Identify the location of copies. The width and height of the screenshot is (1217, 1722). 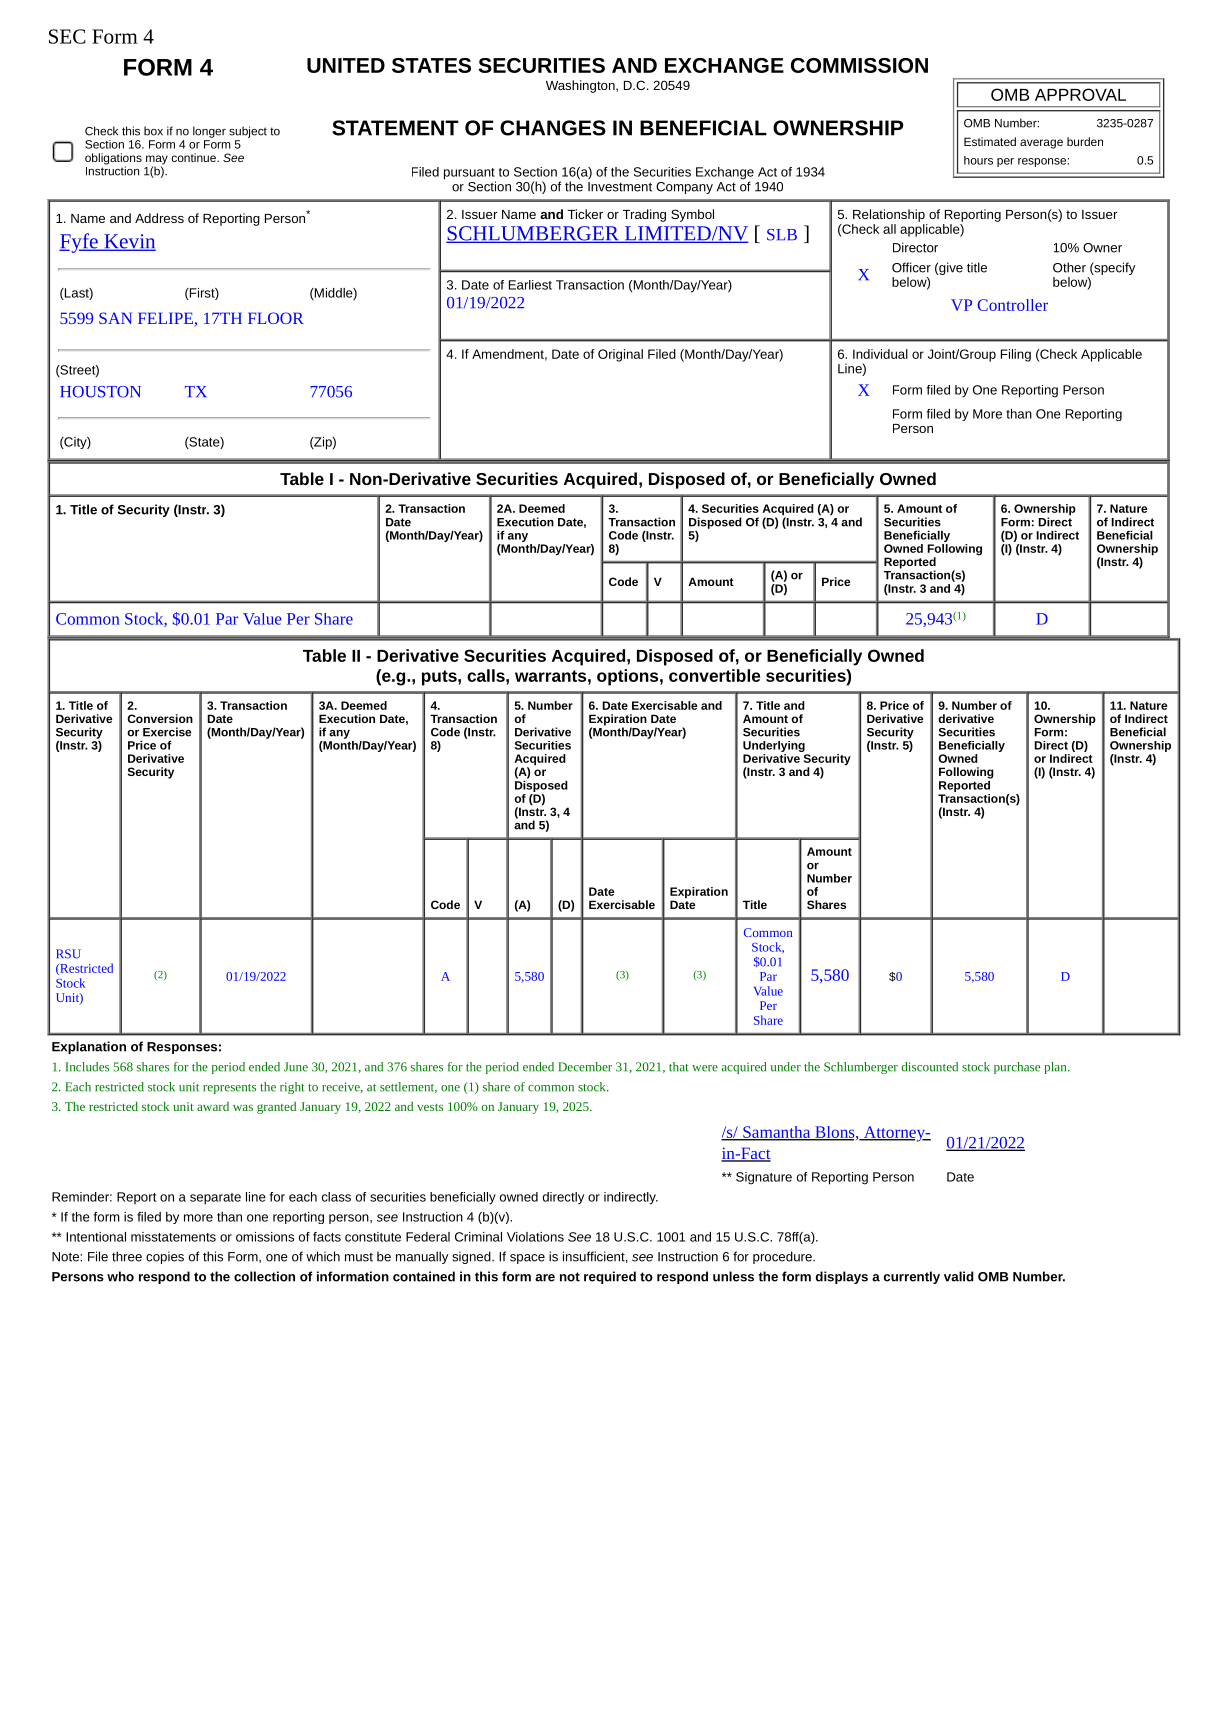
(165, 1257).
